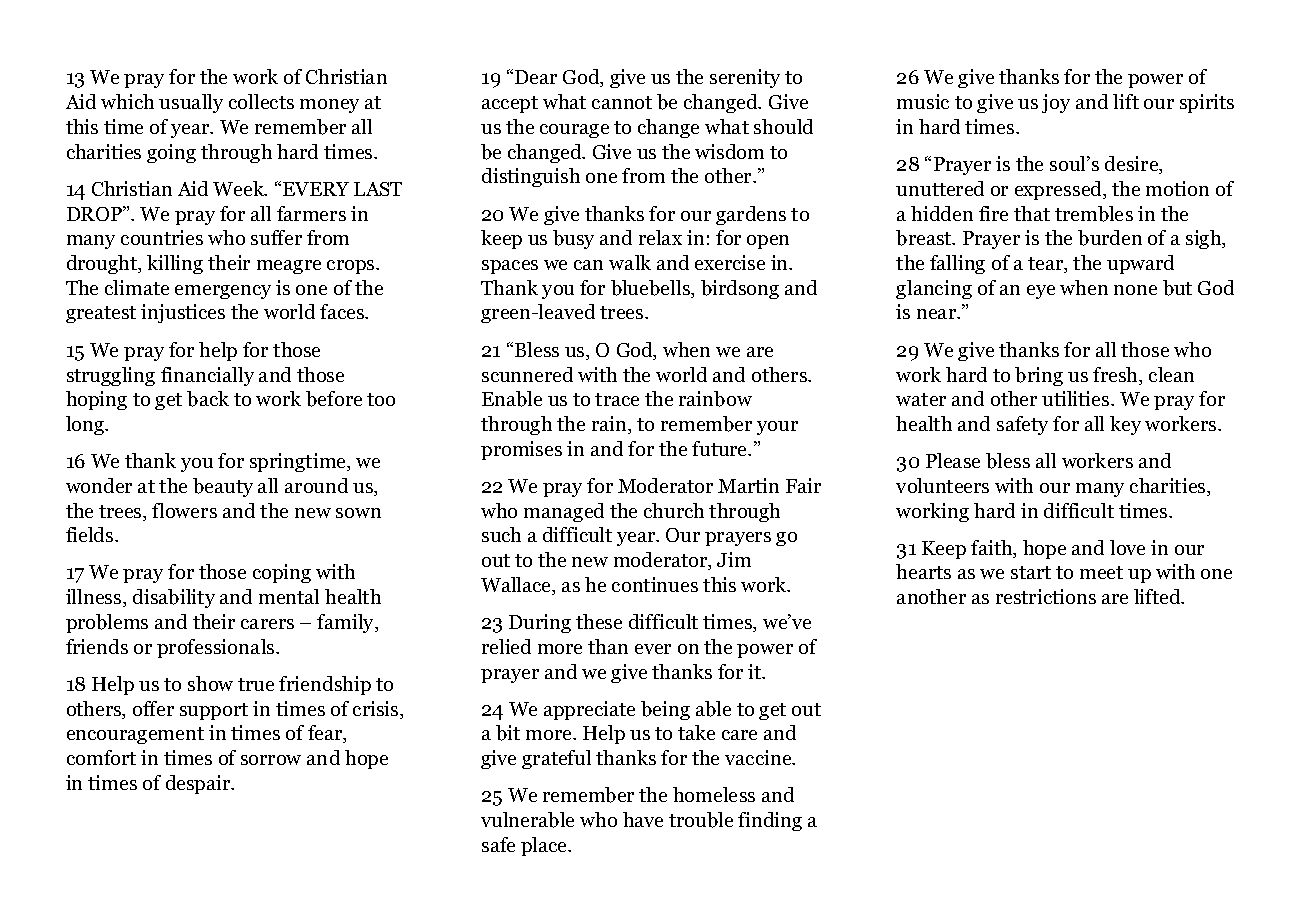 The image size is (1308, 924). Describe the element at coordinates (223, 292) in the screenshot. I see `emergency` at that location.
